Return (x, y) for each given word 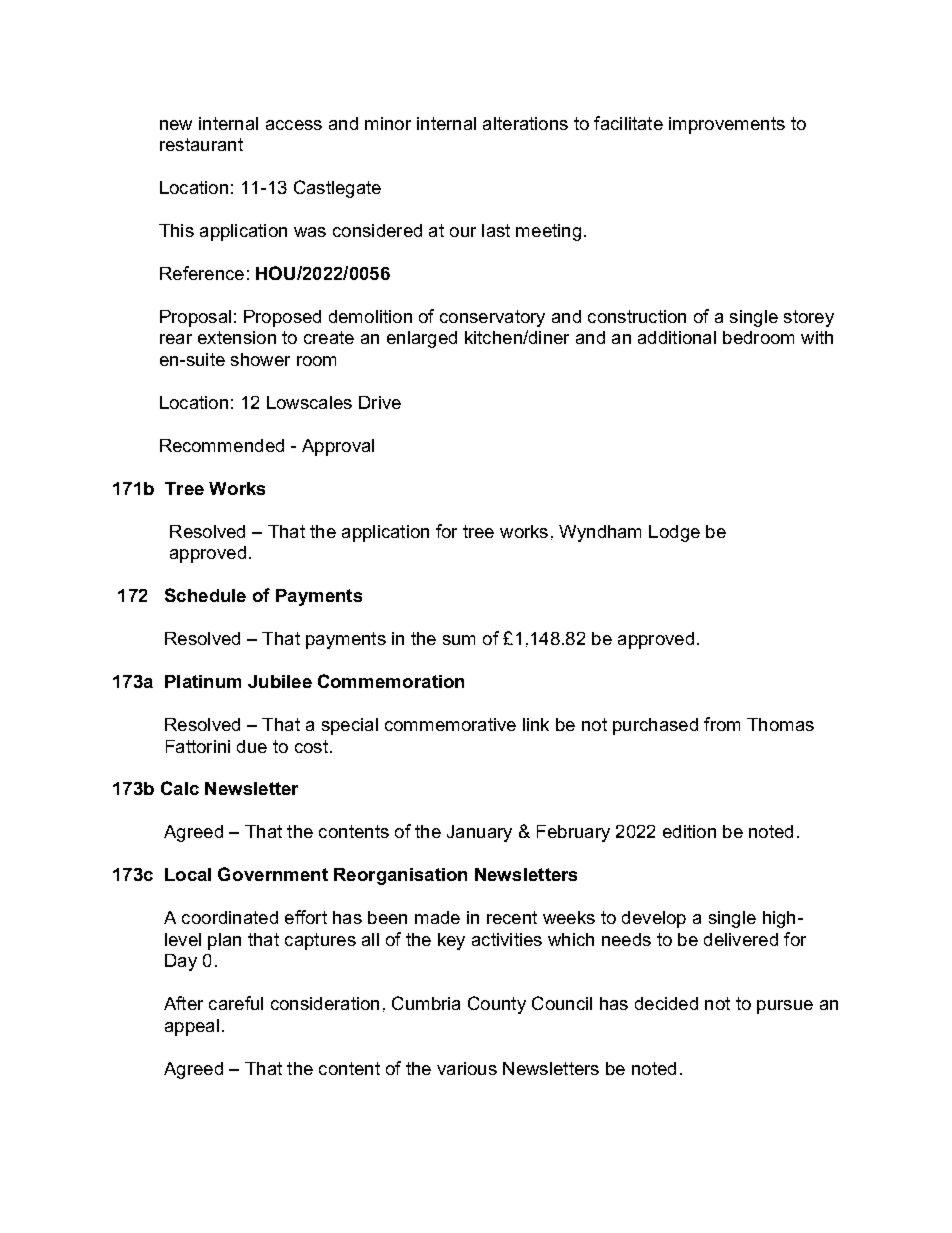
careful (236, 1003)
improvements (727, 125)
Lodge (674, 533)
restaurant (201, 144)
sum (459, 640)
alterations (525, 123)
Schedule (205, 595)
